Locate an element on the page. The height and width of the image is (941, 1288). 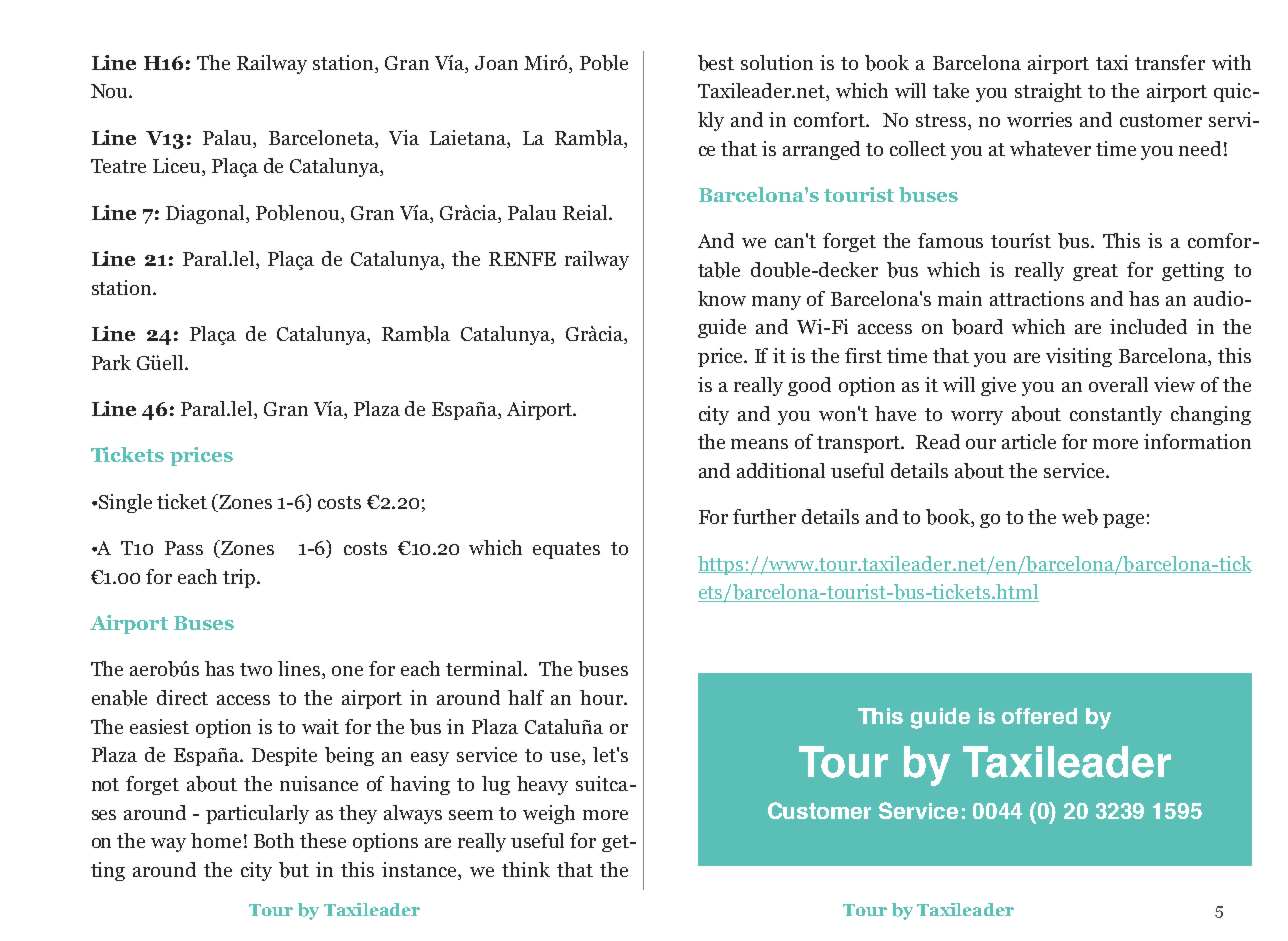
means is located at coordinates (759, 444).
